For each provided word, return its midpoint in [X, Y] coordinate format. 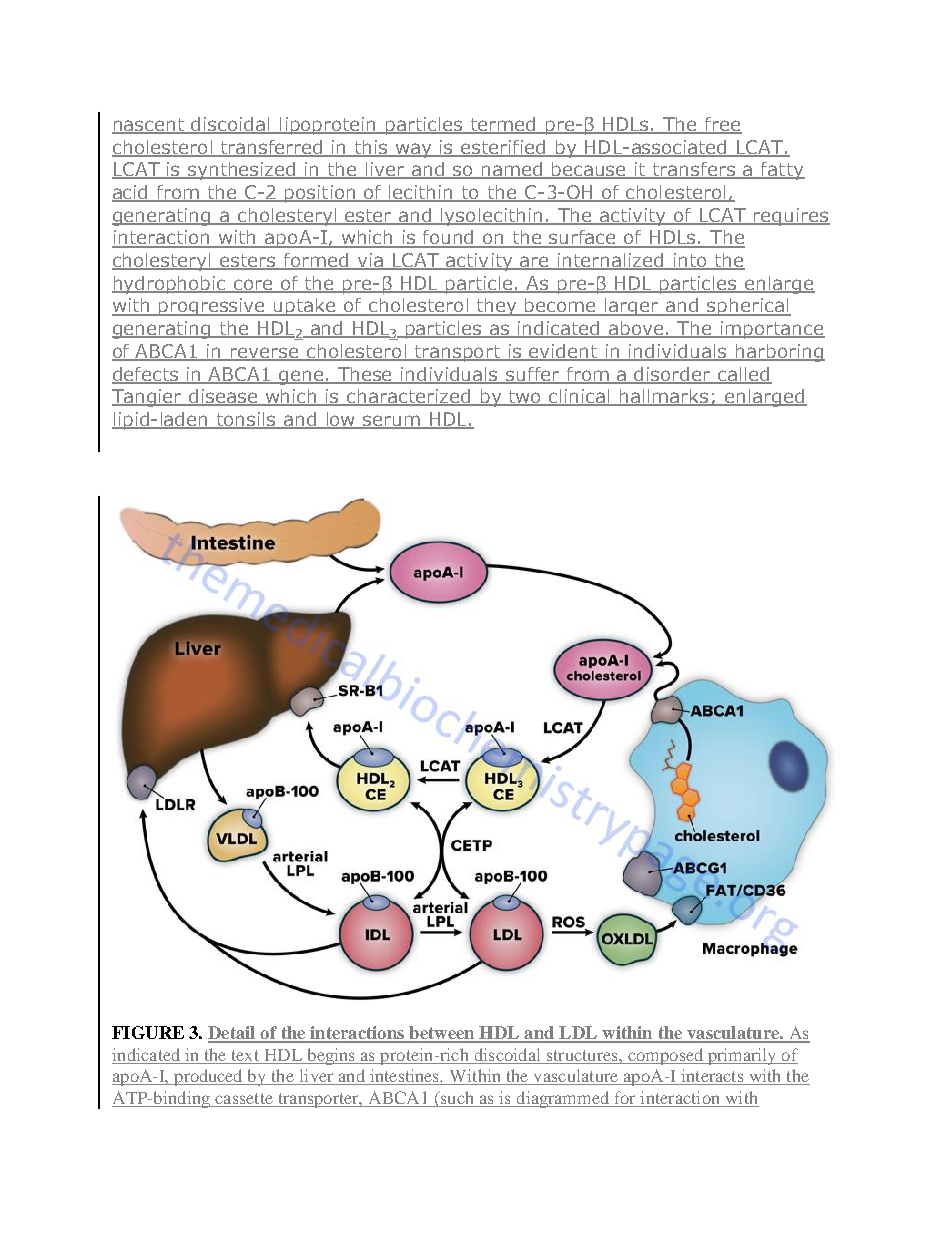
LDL [578, 1034]
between [441, 1034]
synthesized [242, 171]
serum [391, 422]
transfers [694, 170]
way [414, 150]
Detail [233, 1034]
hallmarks [664, 397]
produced [209, 1077]
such [457, 1099]
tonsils [246, 420]
